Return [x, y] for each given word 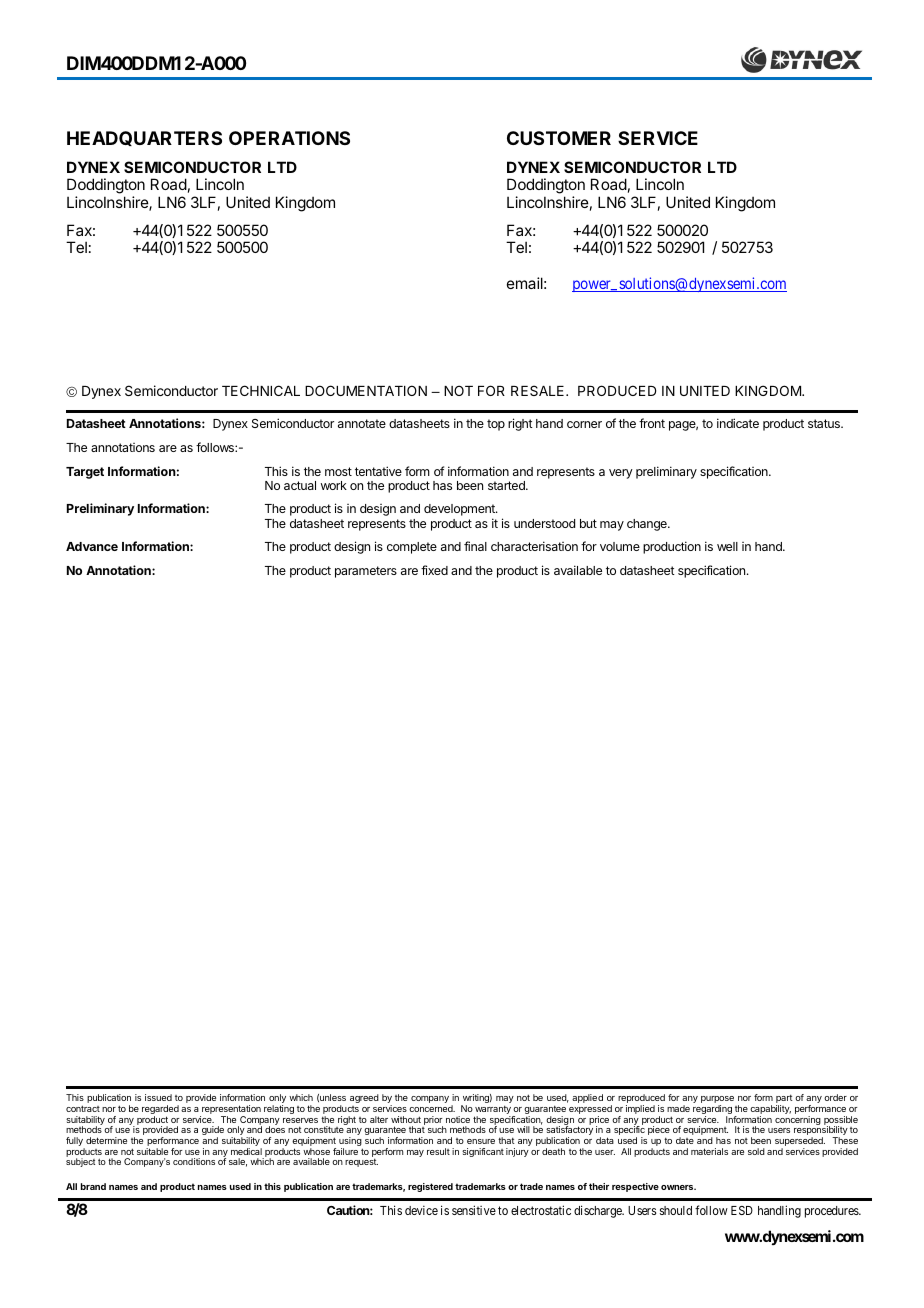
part [784, 1100]
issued [158, 1097]
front [652, 423]
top [496, 425]
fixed [434, 570]
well [727, 546]
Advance [92, 546]
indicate [738, 423]
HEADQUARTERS [144, 138]
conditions [194, 1161]
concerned [432, 1108]
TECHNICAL [261, 390]
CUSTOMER [559, 138]
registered [430, 1187]
